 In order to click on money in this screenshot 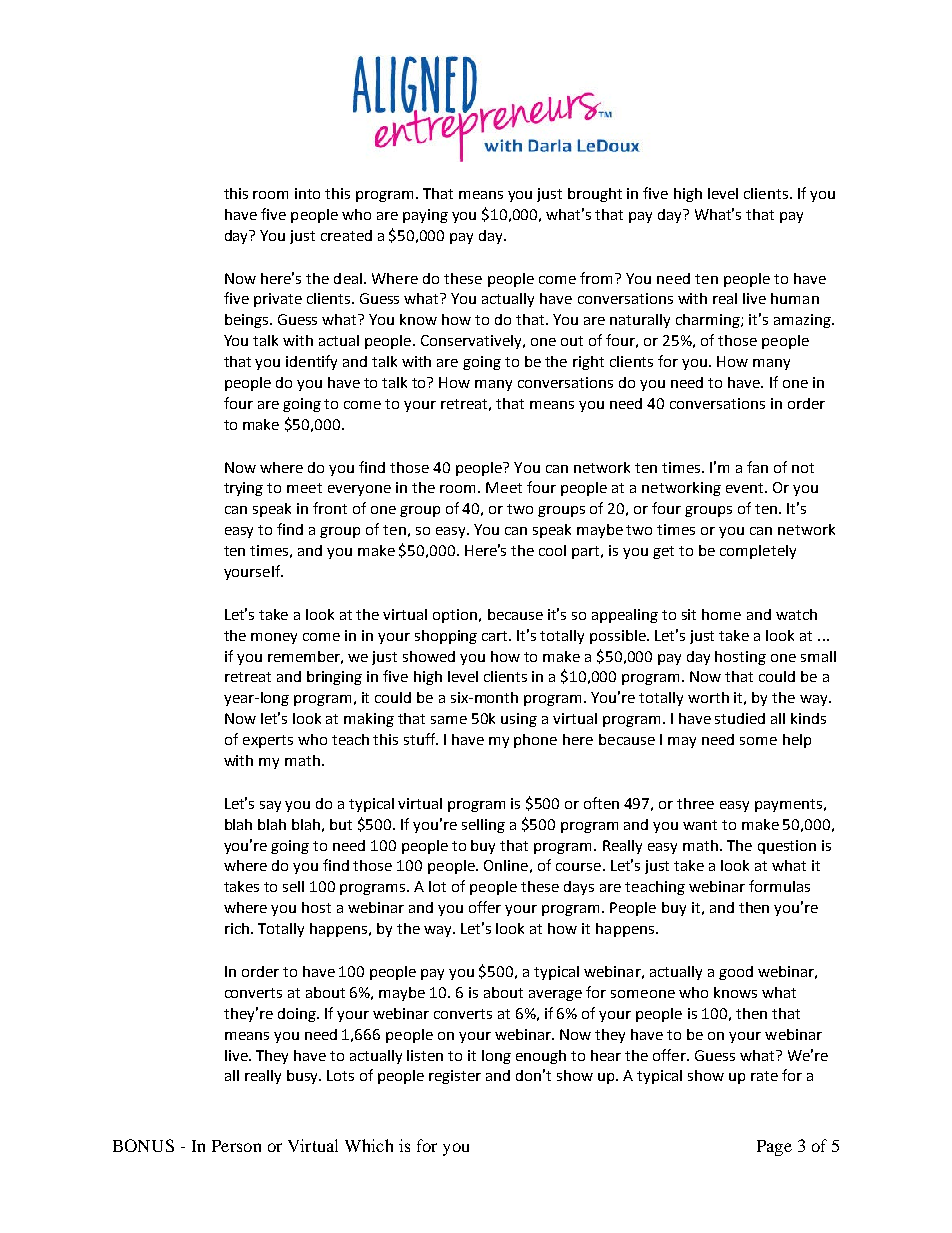, I will do `click(274, 638)`.
